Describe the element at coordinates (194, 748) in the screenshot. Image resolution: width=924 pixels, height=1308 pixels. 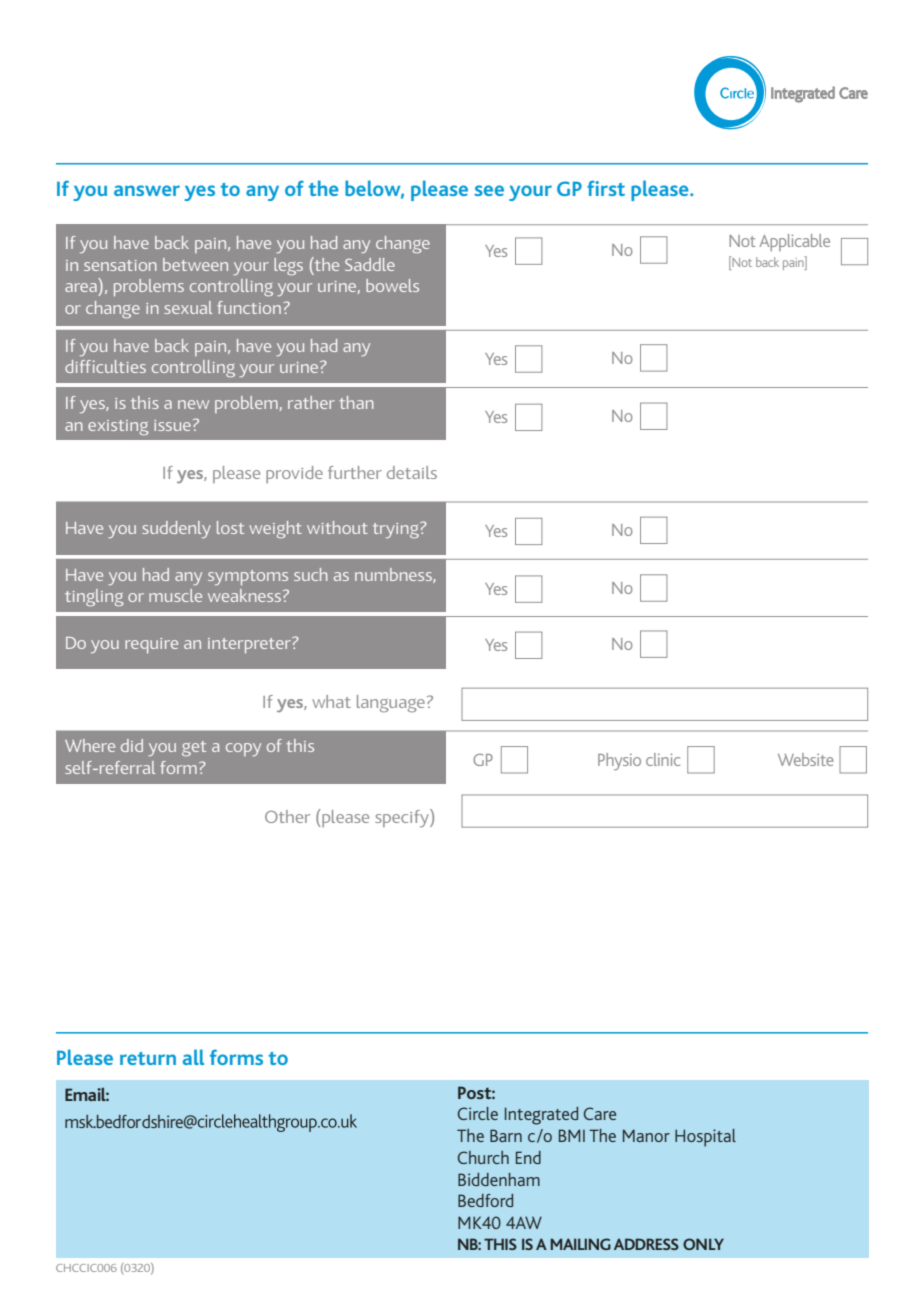
I see `get` at that location.
